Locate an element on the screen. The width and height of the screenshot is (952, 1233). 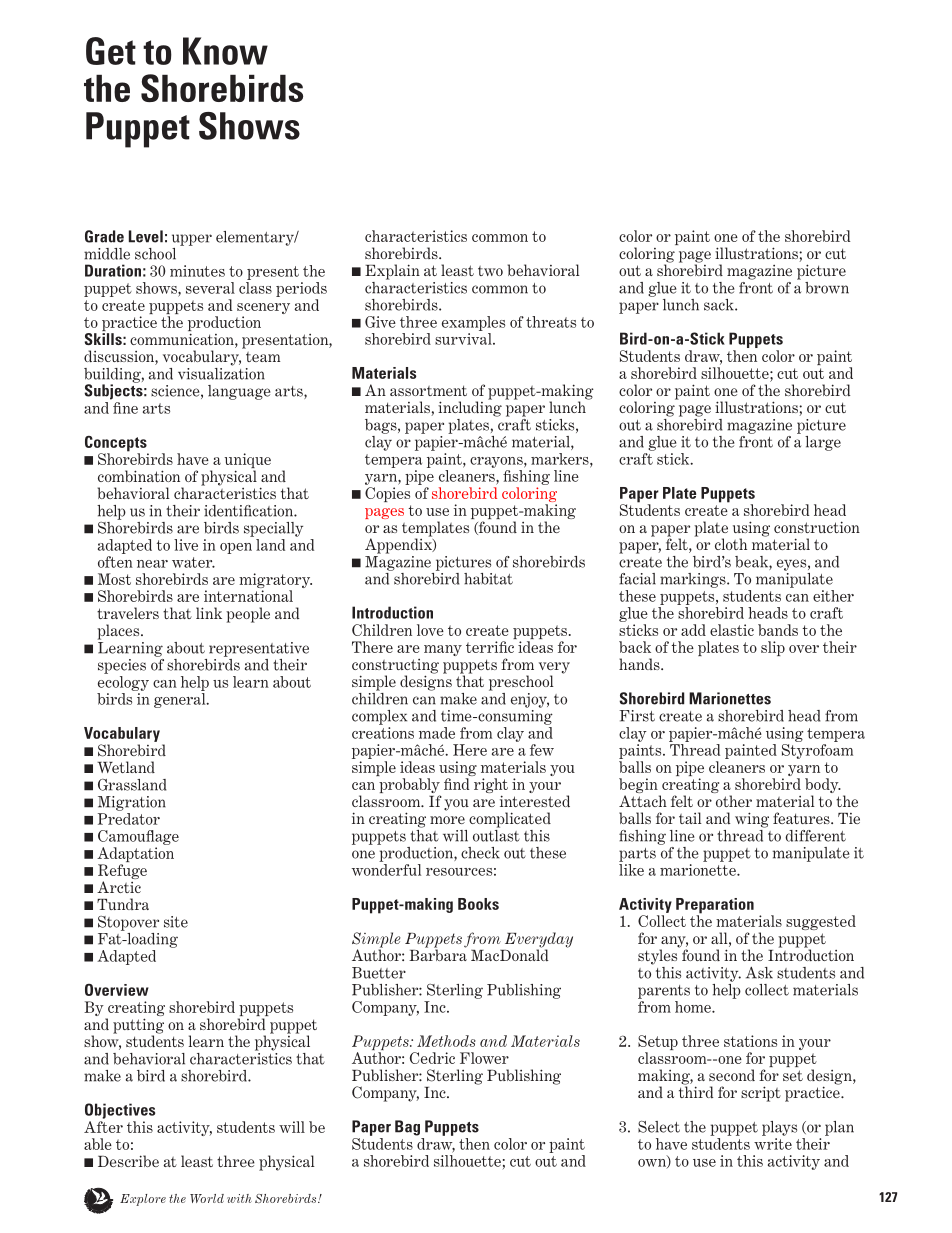
wing is located at coordinates (752, 820).
